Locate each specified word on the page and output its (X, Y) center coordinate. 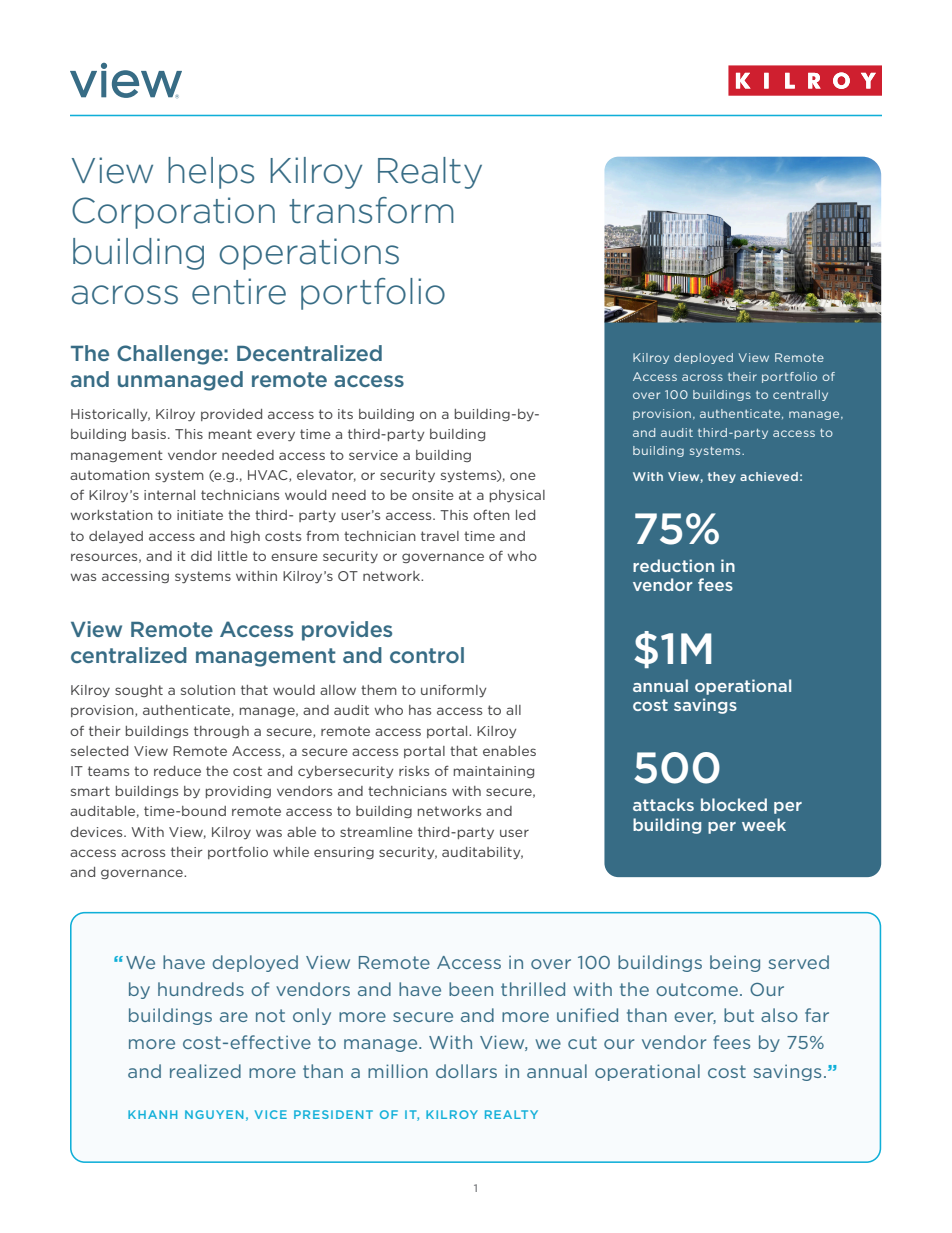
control (427, 655)
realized (205, 1071)
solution (208, 690)
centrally (800, 395)
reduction (673, 565)
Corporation (173, 213)
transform (371, 210)
